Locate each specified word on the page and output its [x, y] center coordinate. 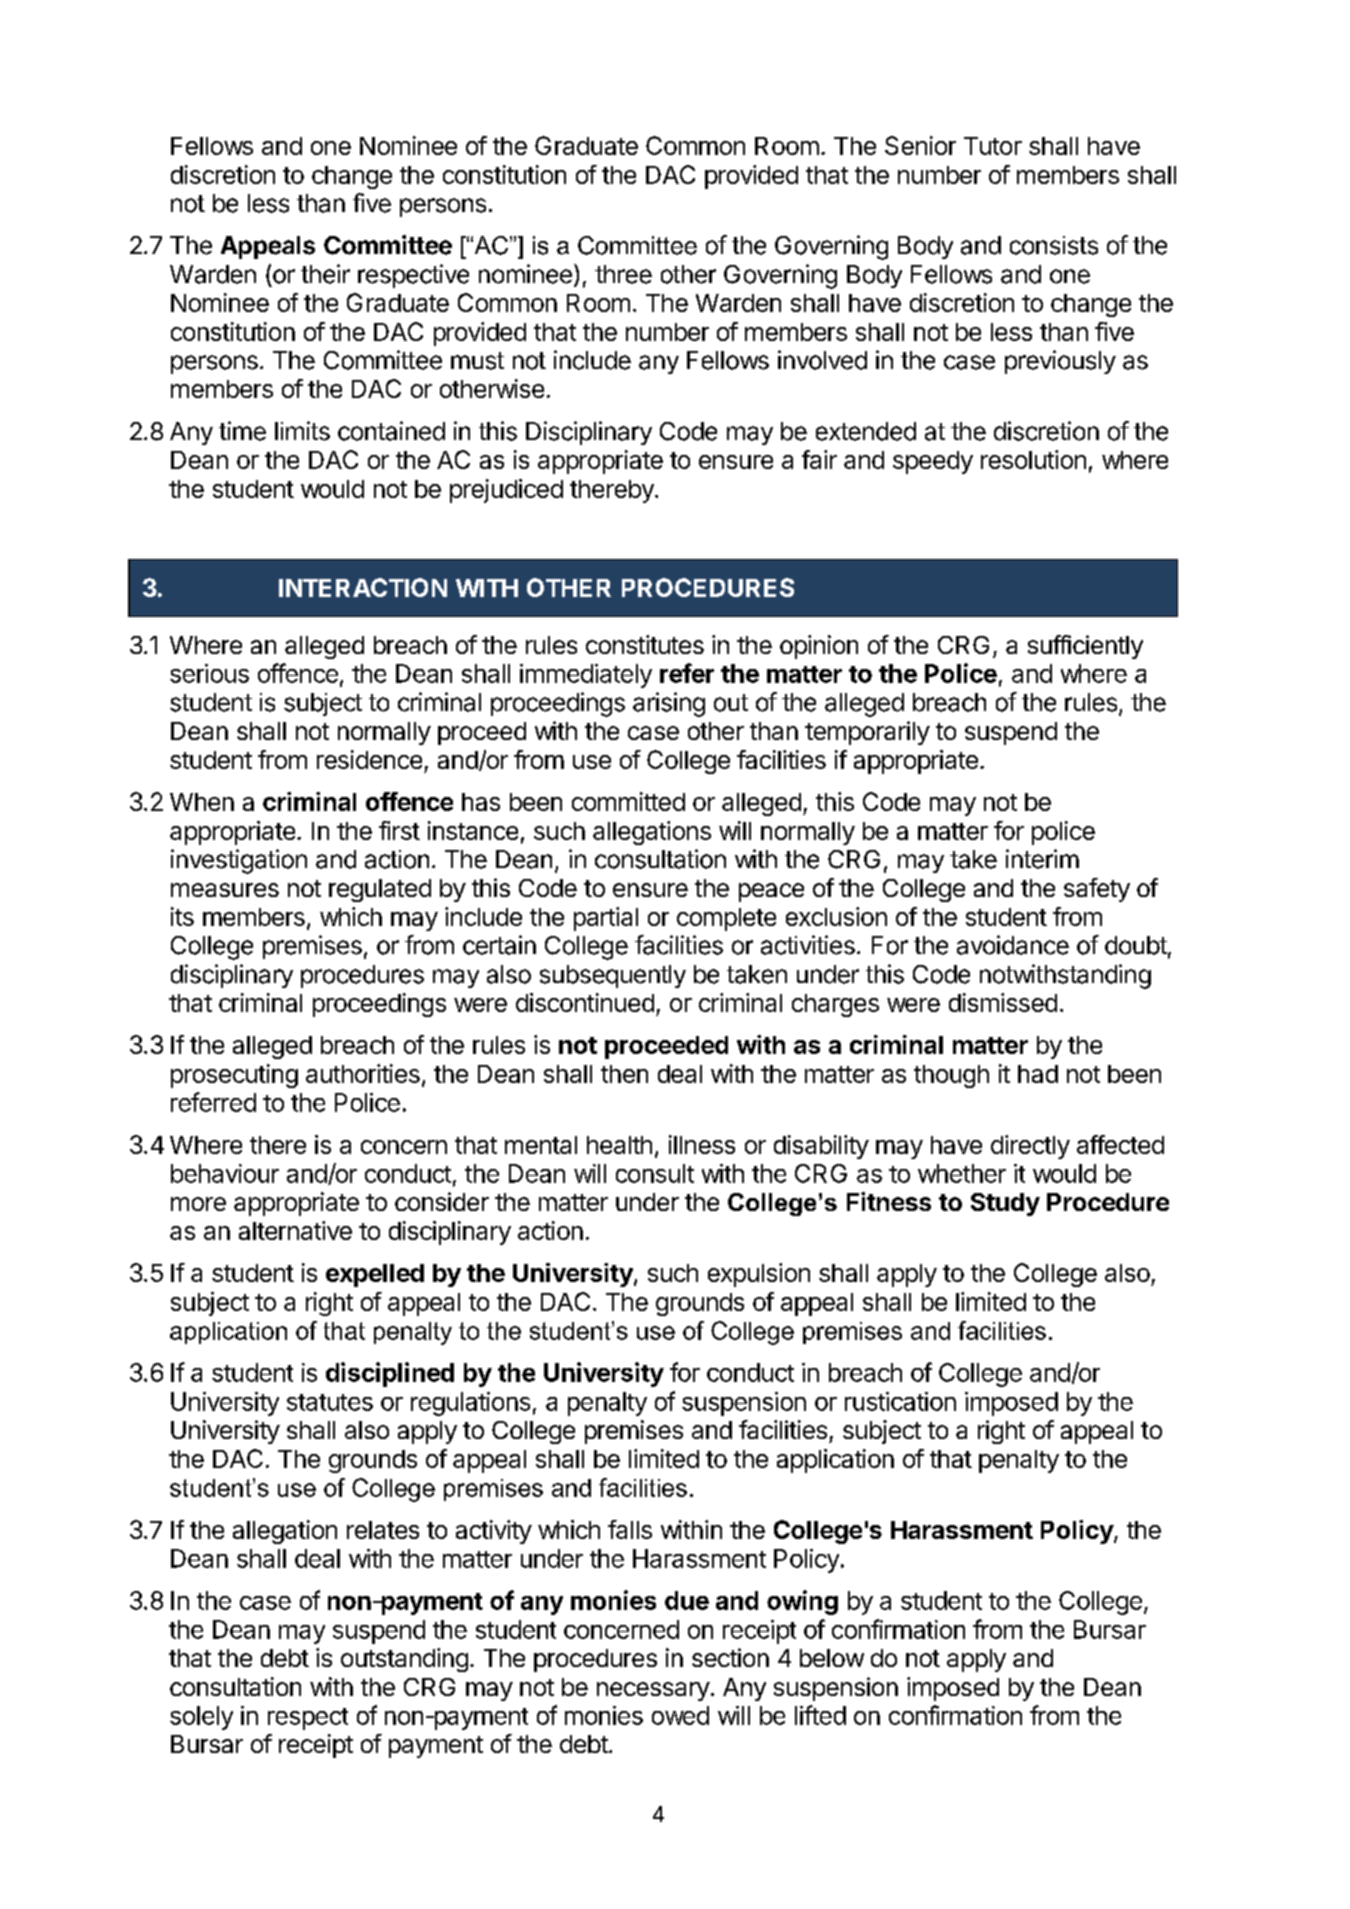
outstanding [404, 1660]
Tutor [993, 146]
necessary [653, 1691]
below [832, 1658]
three [623, 274]
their [325, 274]
